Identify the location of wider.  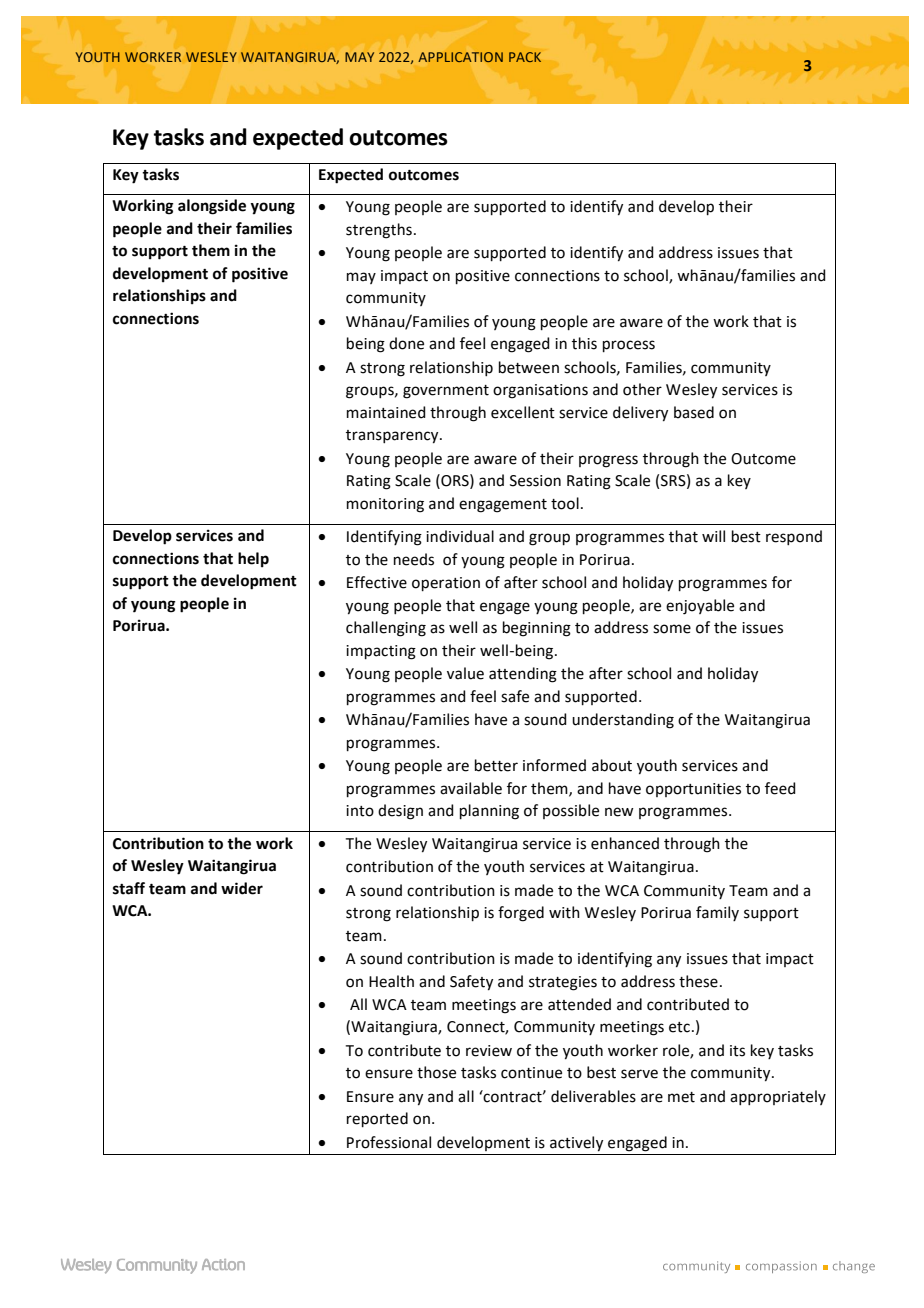
(242, 888).
